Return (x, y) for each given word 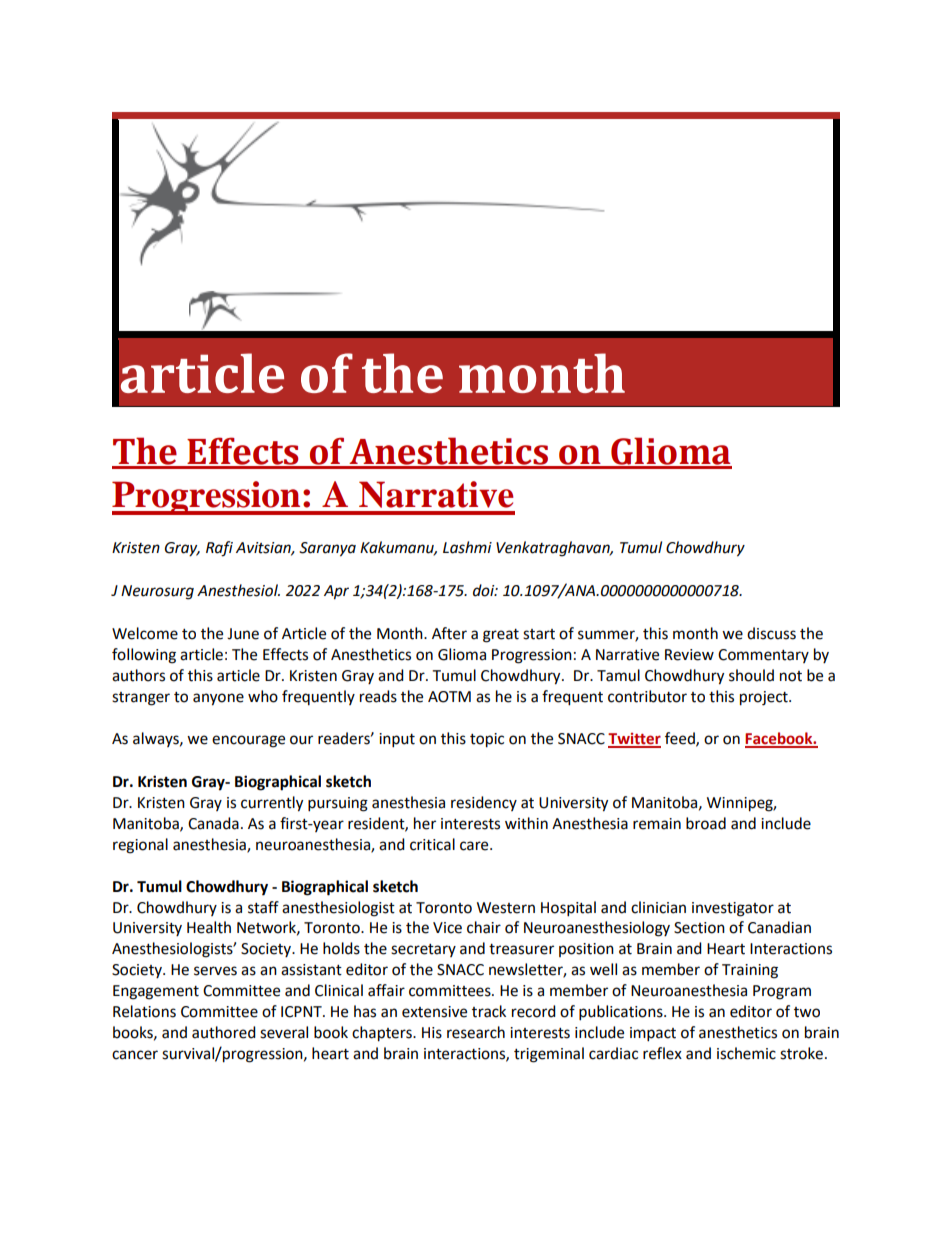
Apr (336, 592)
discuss (771, 633)
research (476, 1032)
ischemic (746, 1053)
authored (224, 1032)
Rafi (219, 549)
